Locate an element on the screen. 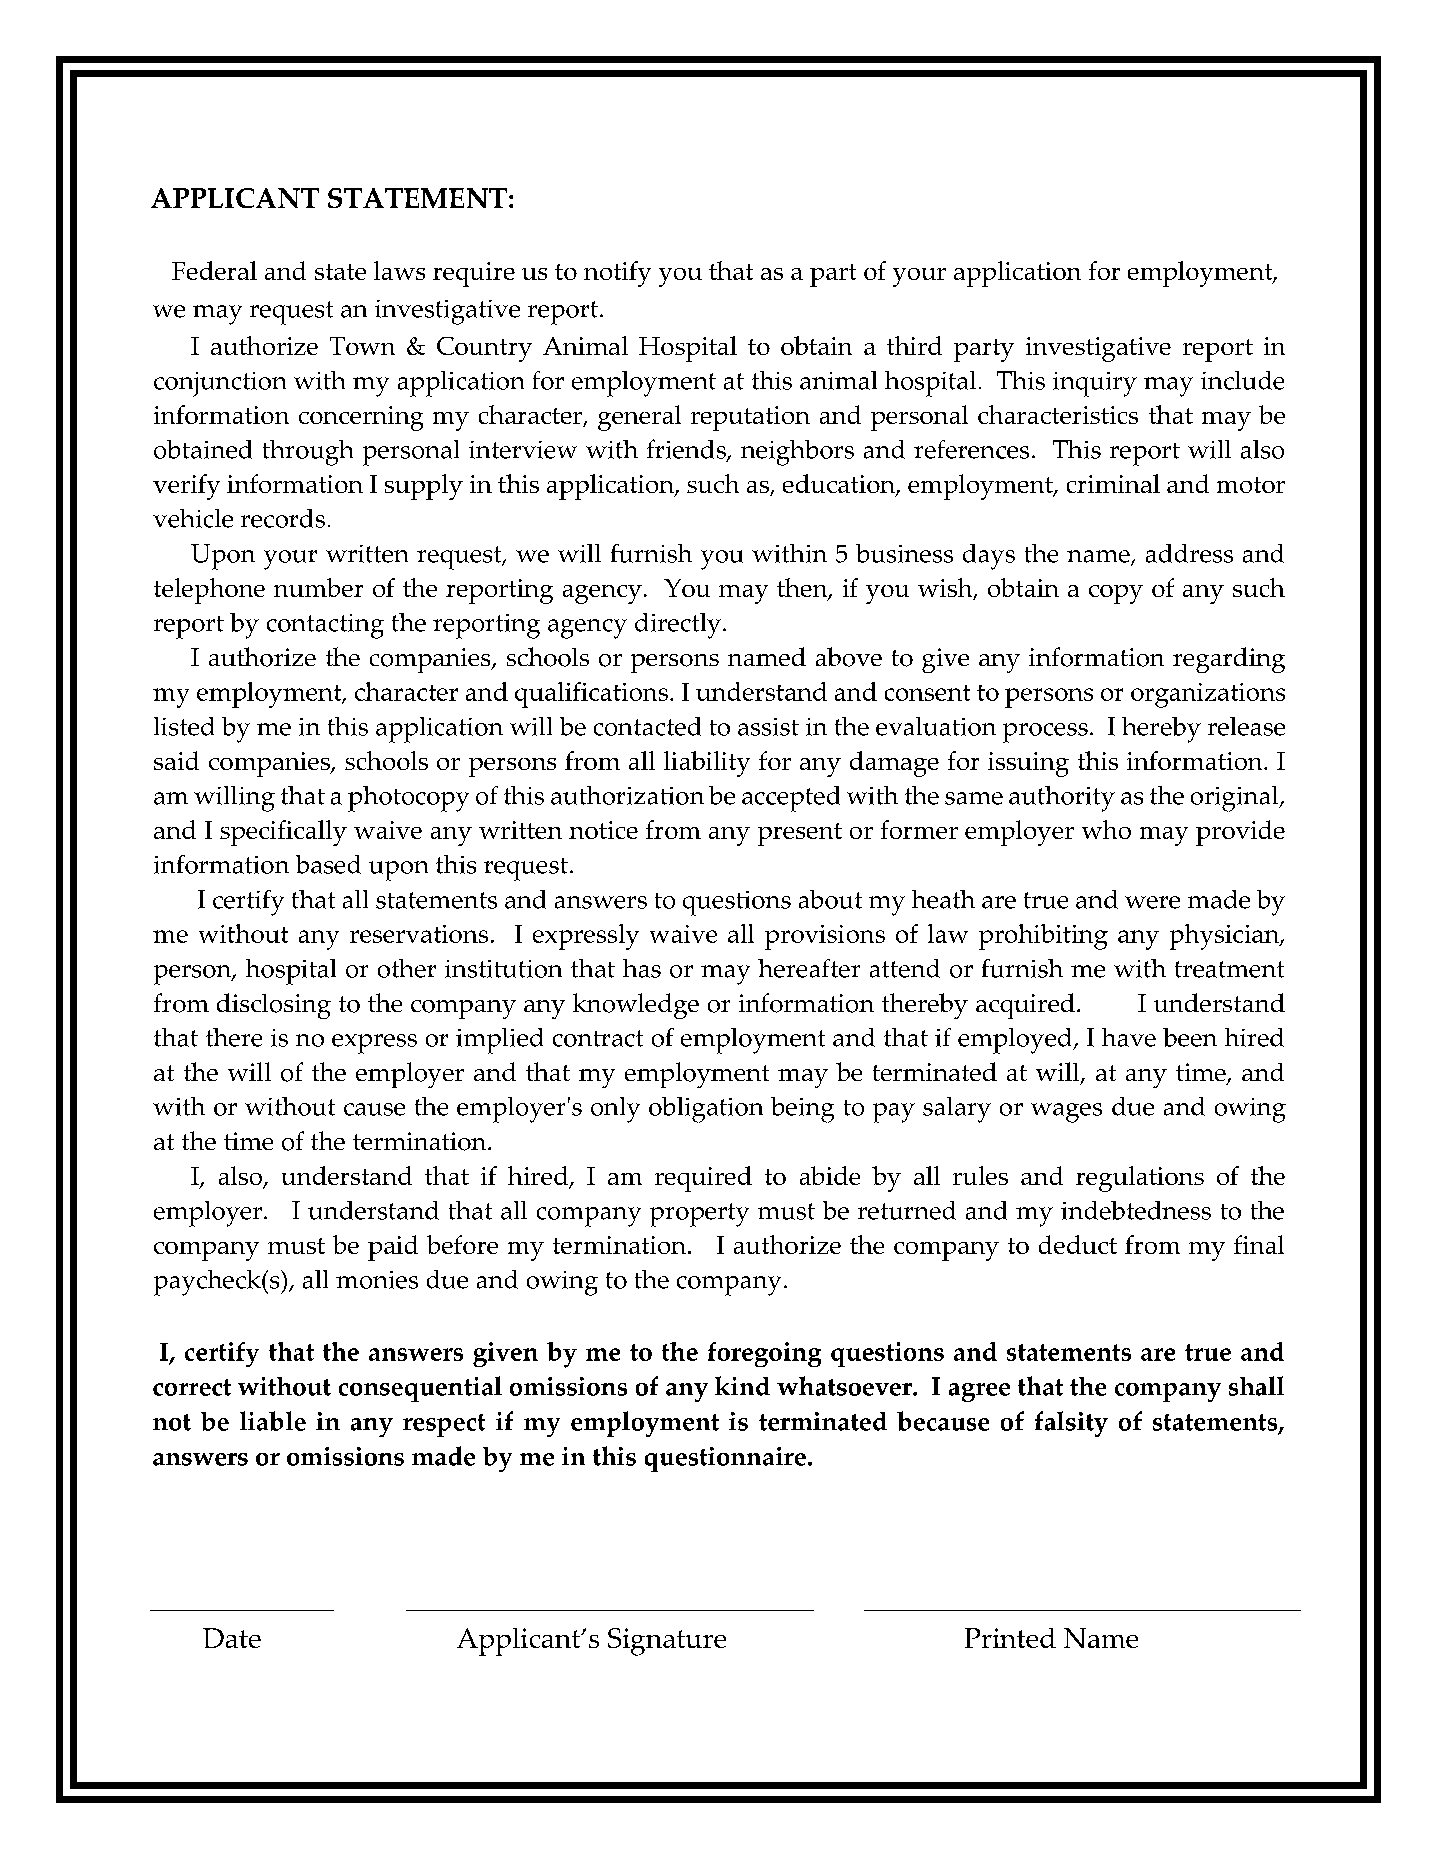 This screenshot has height=1859, width=1437. inquiry is located at coordinates (1095, 384).
